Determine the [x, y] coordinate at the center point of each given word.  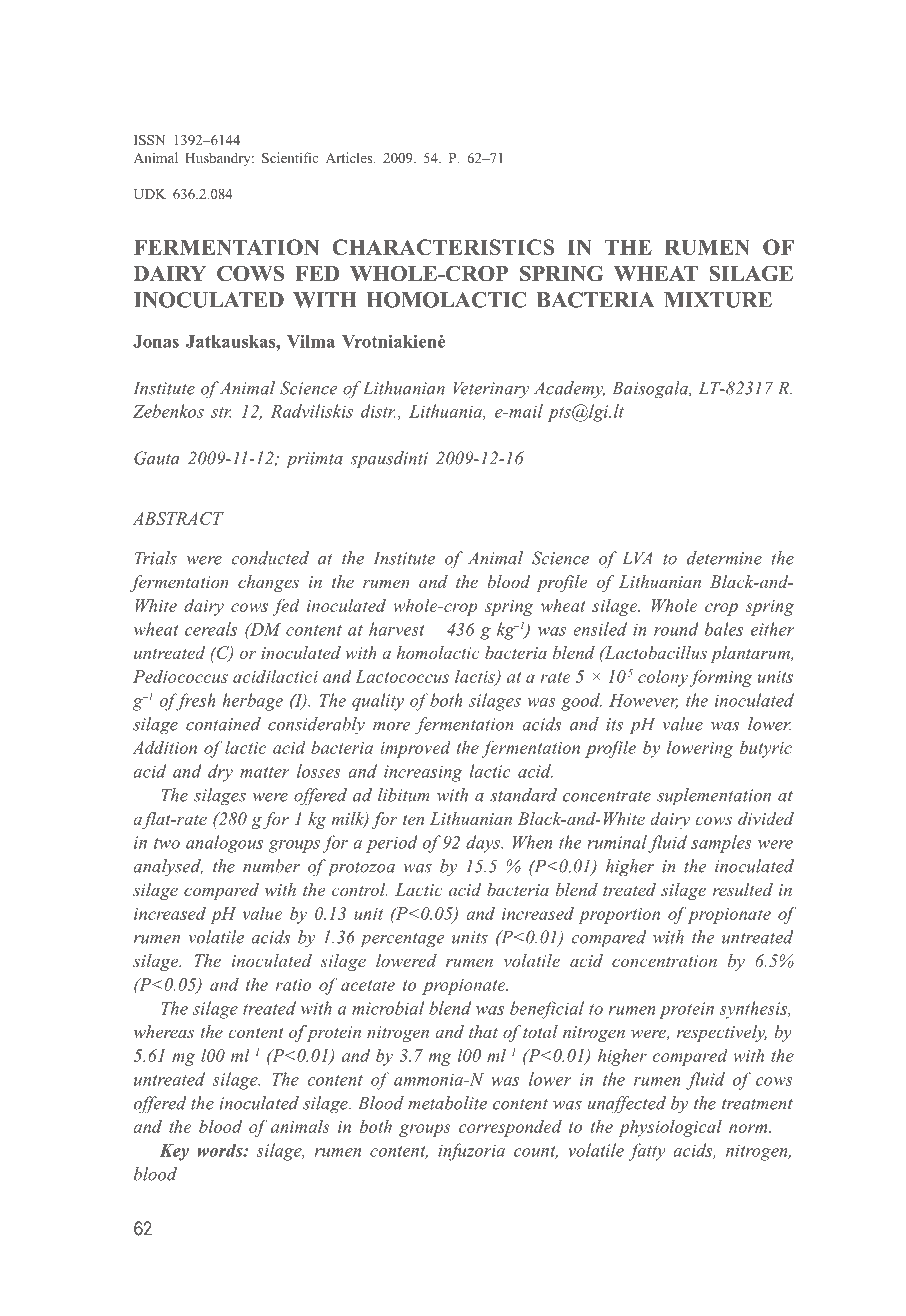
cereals [211, 629]
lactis [476, 677]
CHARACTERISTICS [443, 247]
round [676, 629]
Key [174, 1152]
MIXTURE [718, 300]
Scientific [290, 157]
